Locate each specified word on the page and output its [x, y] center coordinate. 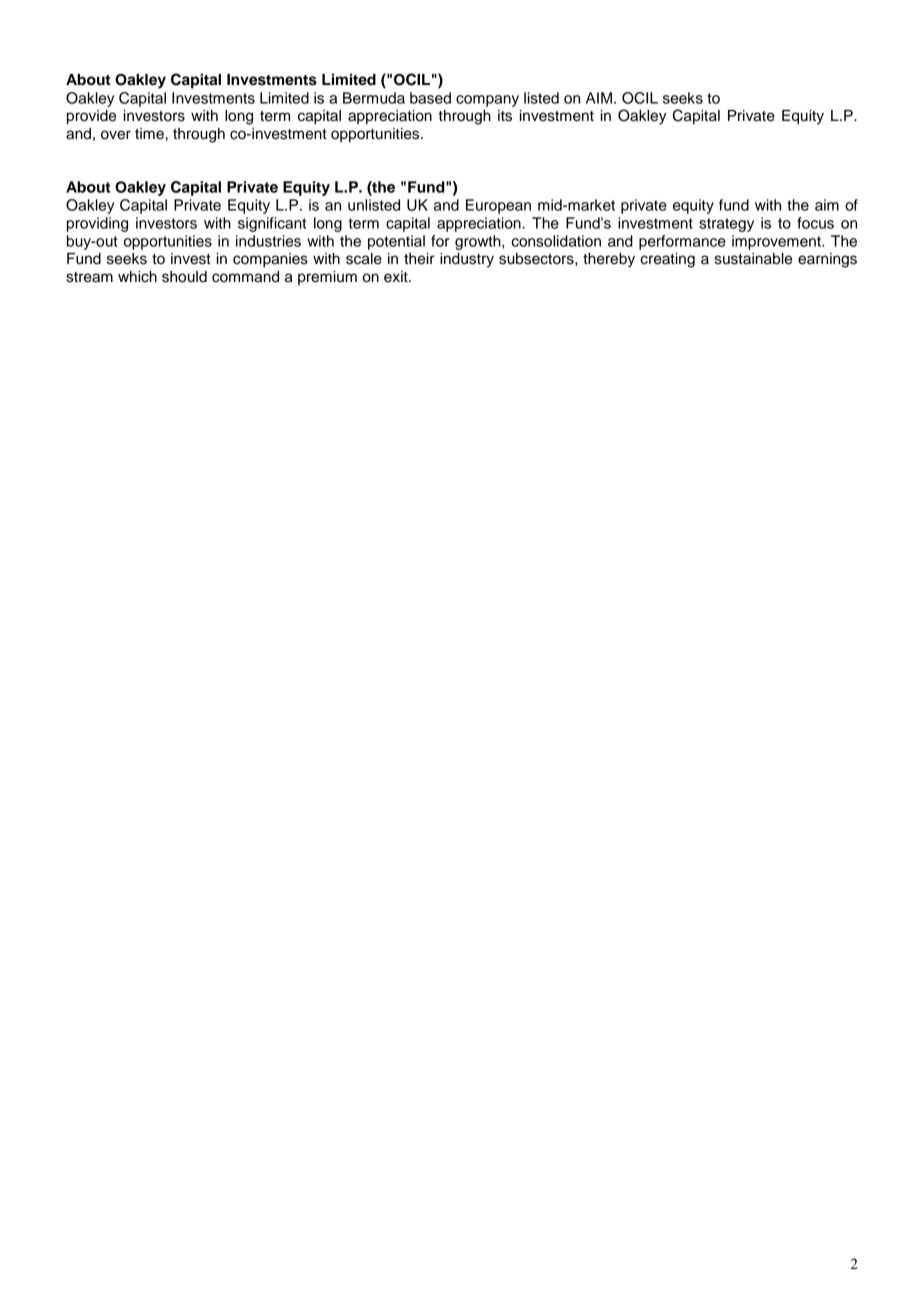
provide [91, 117]
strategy [726, 225]
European [498, 206]
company [487, 101]
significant [272, 224]
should [184, 277]
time [149, 134]
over [116, 135]
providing [97, 224]
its [505, 116]
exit [397, 277]
